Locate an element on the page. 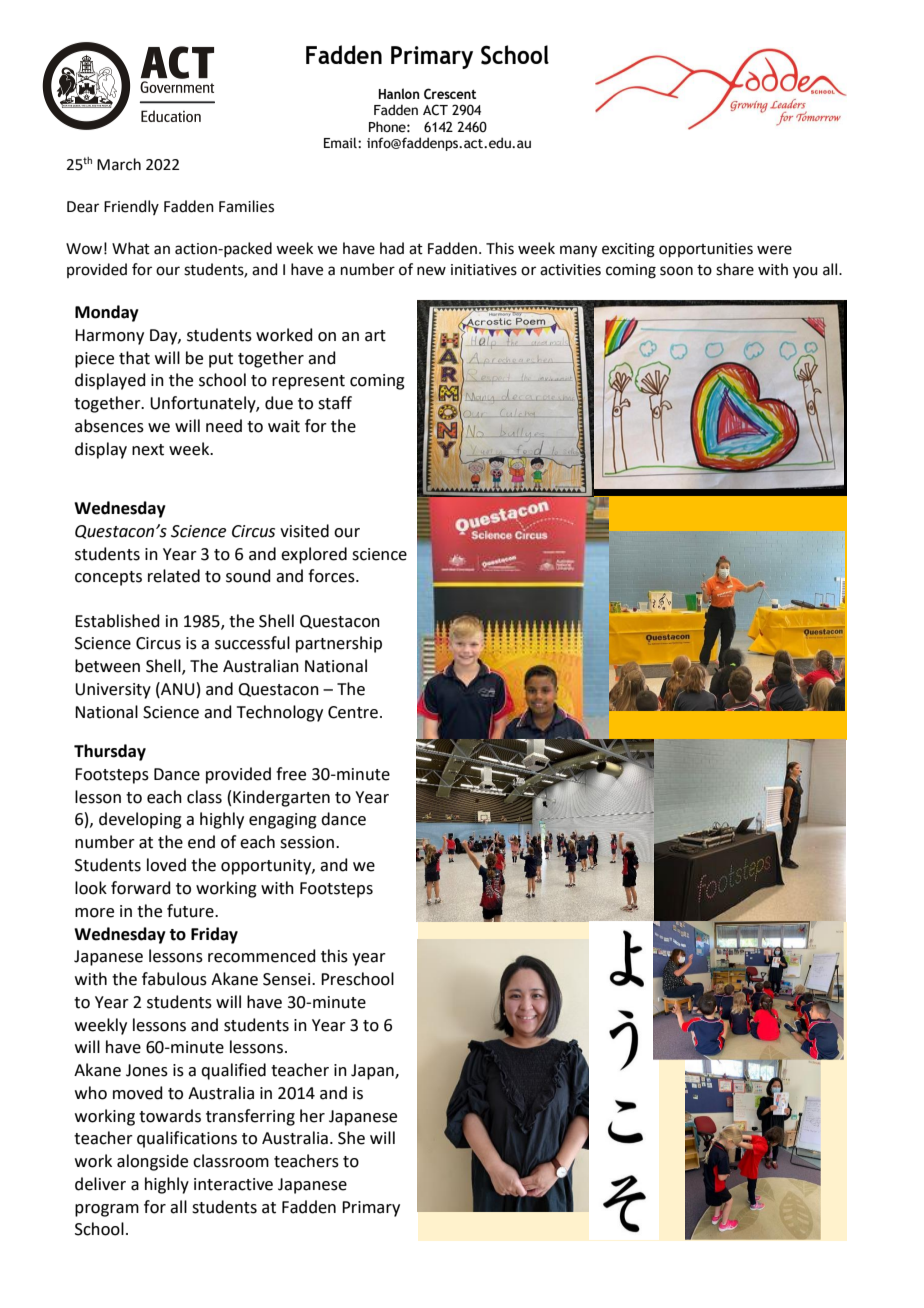 The height and width of the page is (1308, 924). opportunities is located at coordinates (706, 250).
